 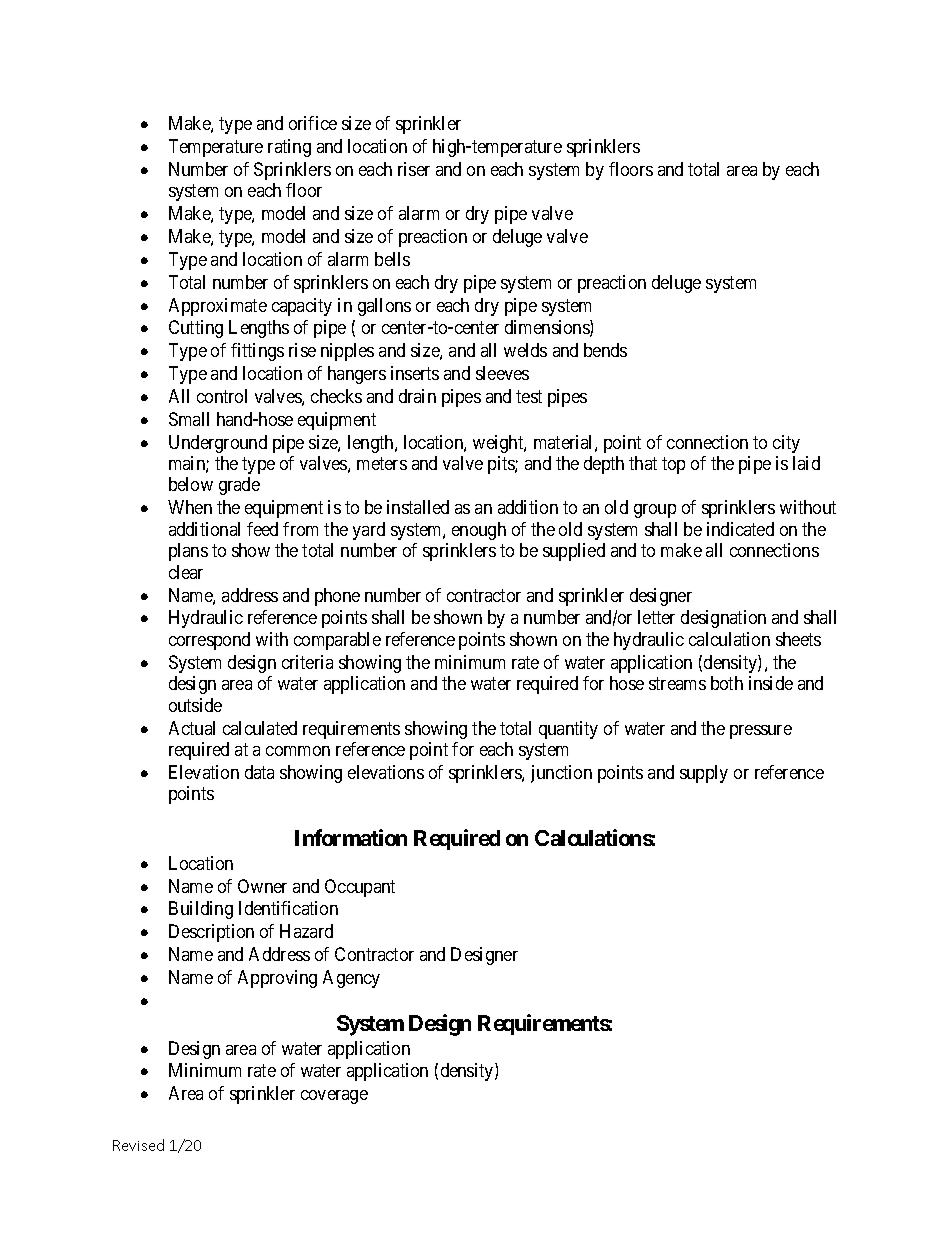 What do you see at coordinates (561, 774) in the screenshot?
I see `junction` at bounding box center [561, 774].
